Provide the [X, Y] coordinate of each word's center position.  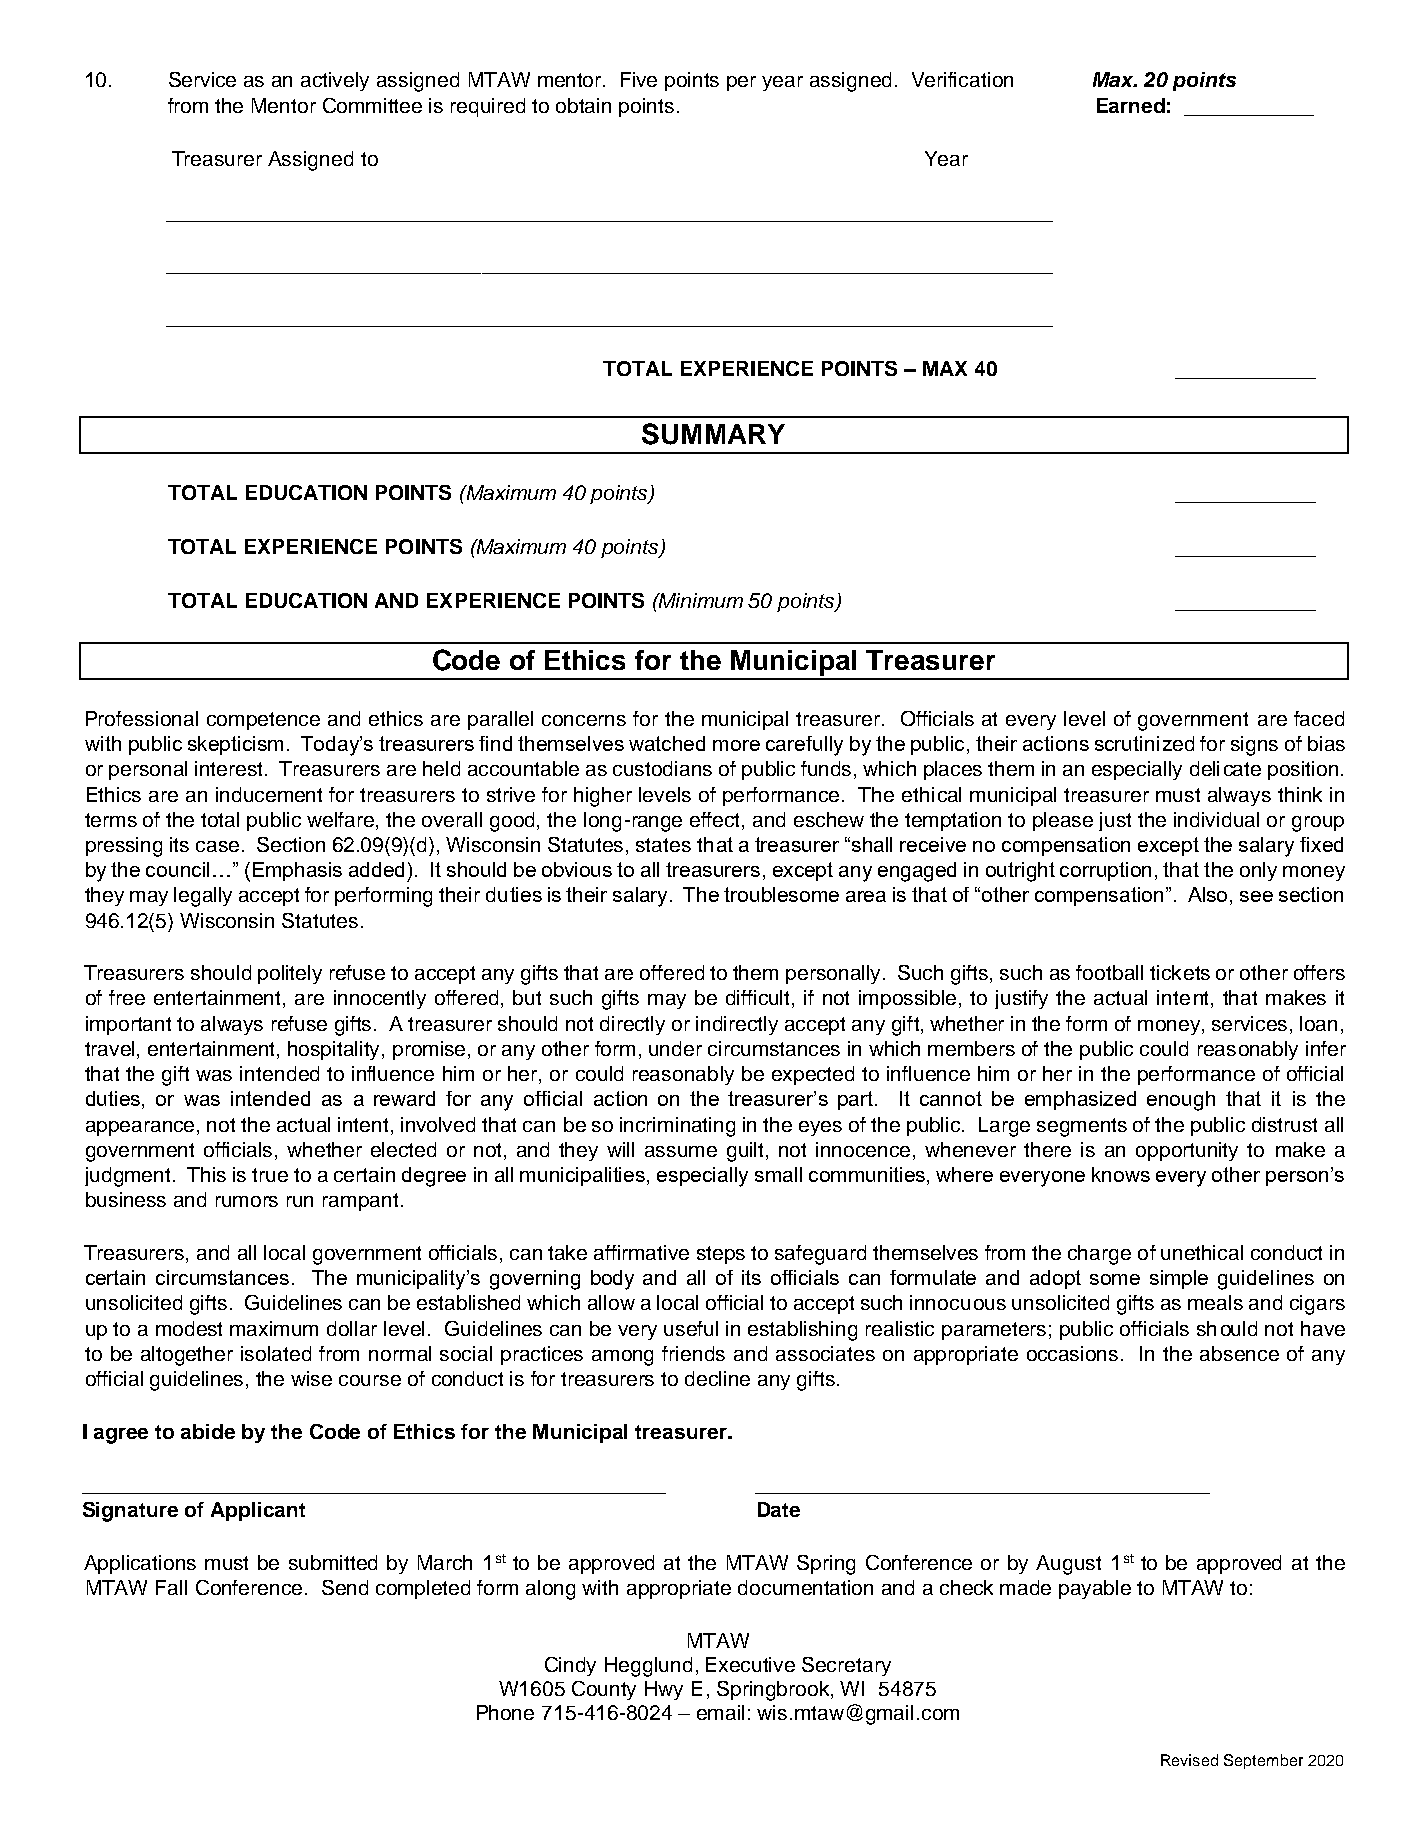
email [720, 1712]
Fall [171, 1587]
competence [263, 721]
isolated [276, 1353]
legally [203, 897]
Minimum [700, 600]
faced [1319, 718]
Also [1209, 896]
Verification [962, 79]
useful [691, 1328]
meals [1215, 1302]
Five [639, 79]
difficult [759, 999]
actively [335, 81]
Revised [1189, 1760]
